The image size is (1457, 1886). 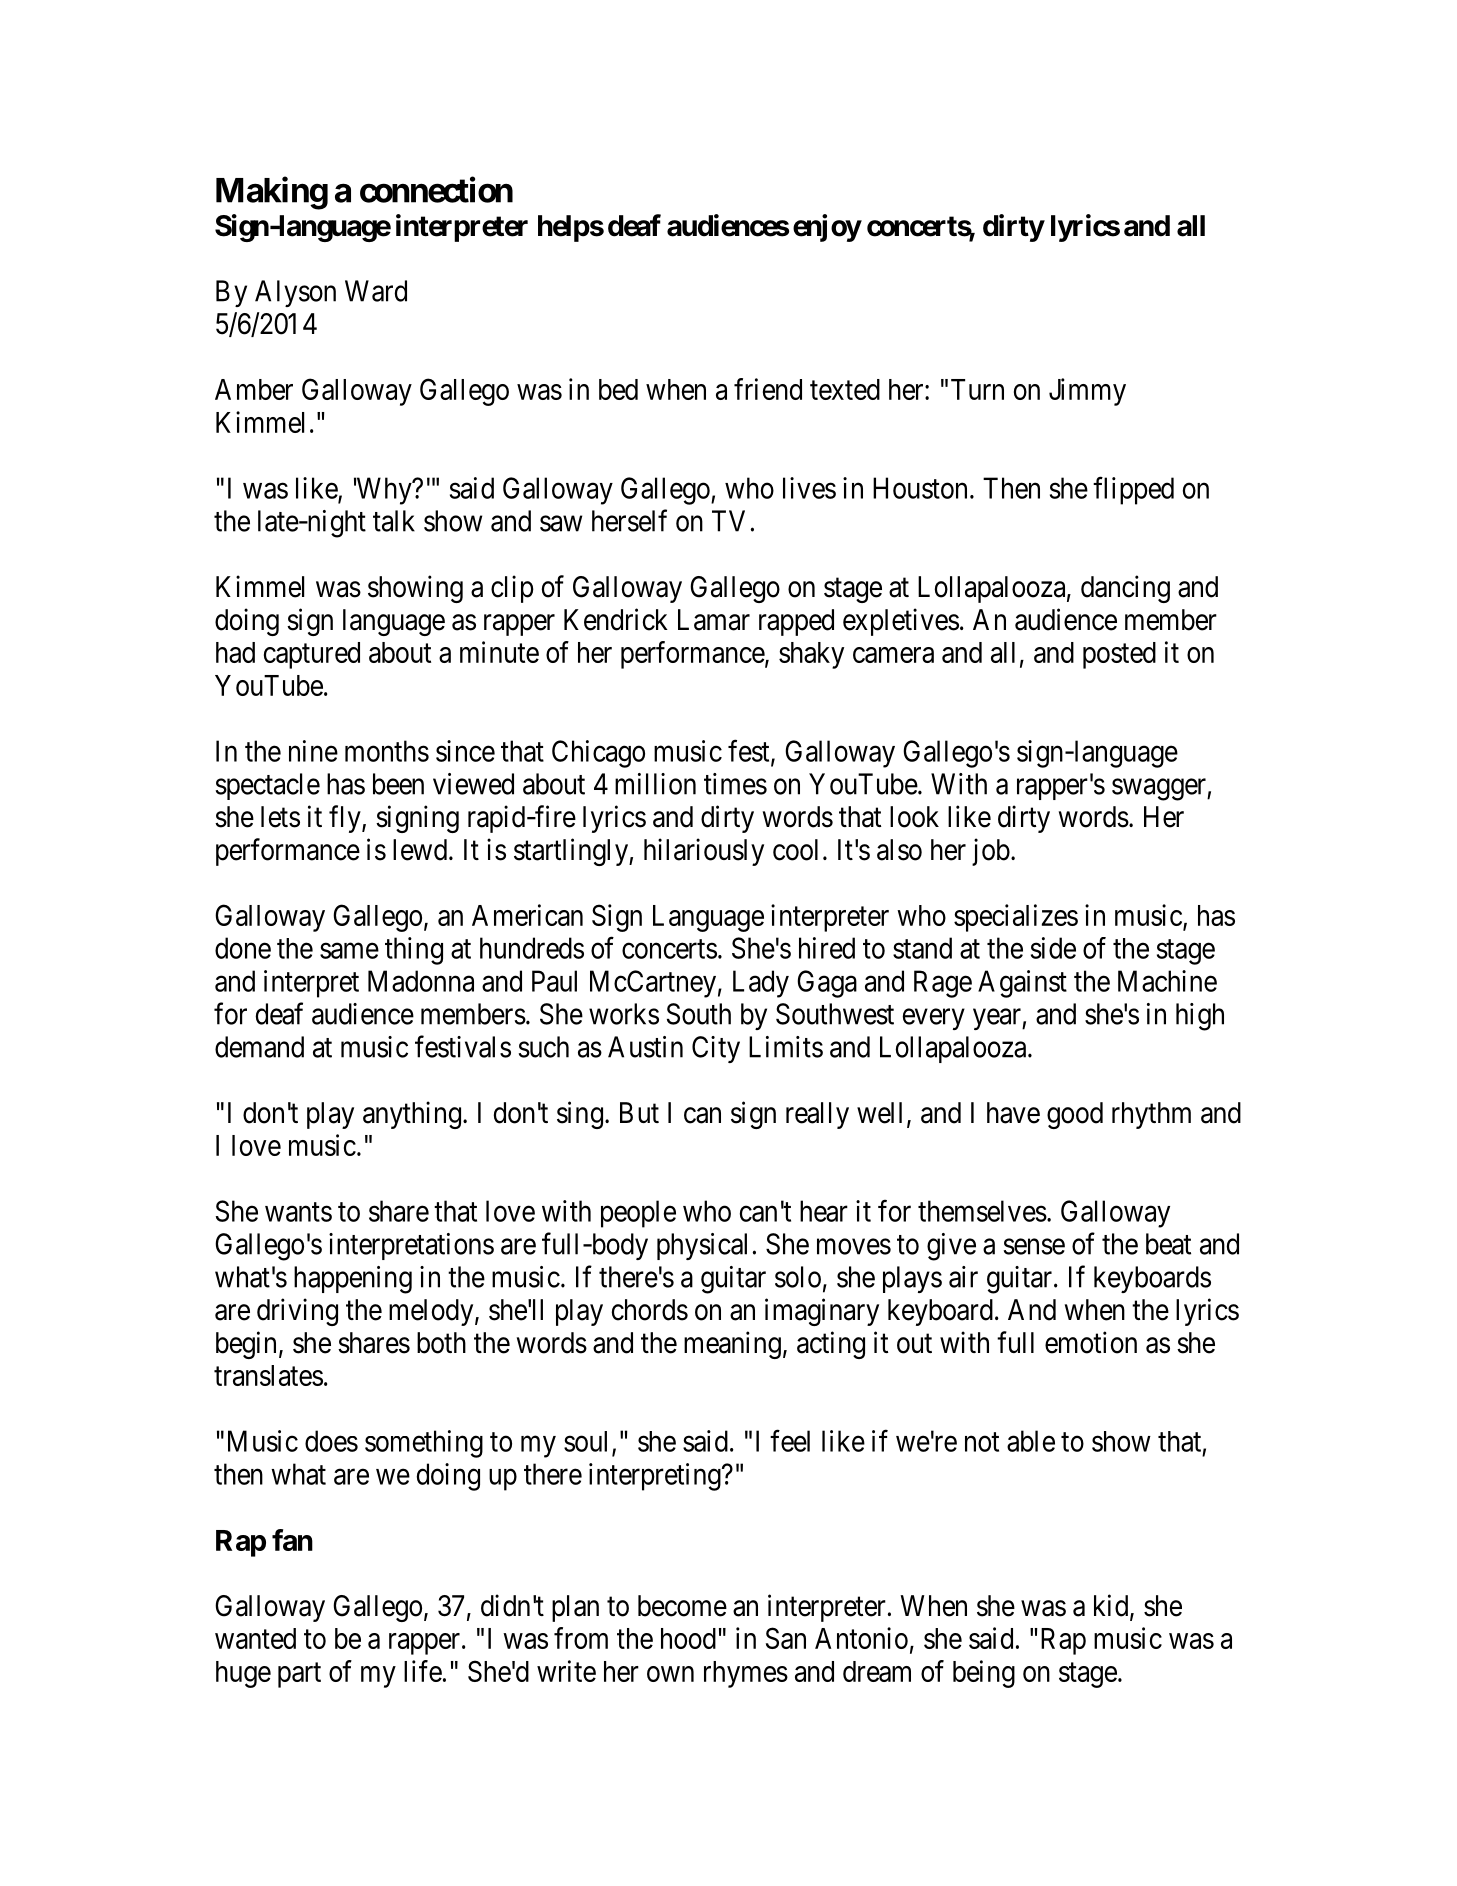 I want to click on Jimmy, so click(x=1087, y=392).
